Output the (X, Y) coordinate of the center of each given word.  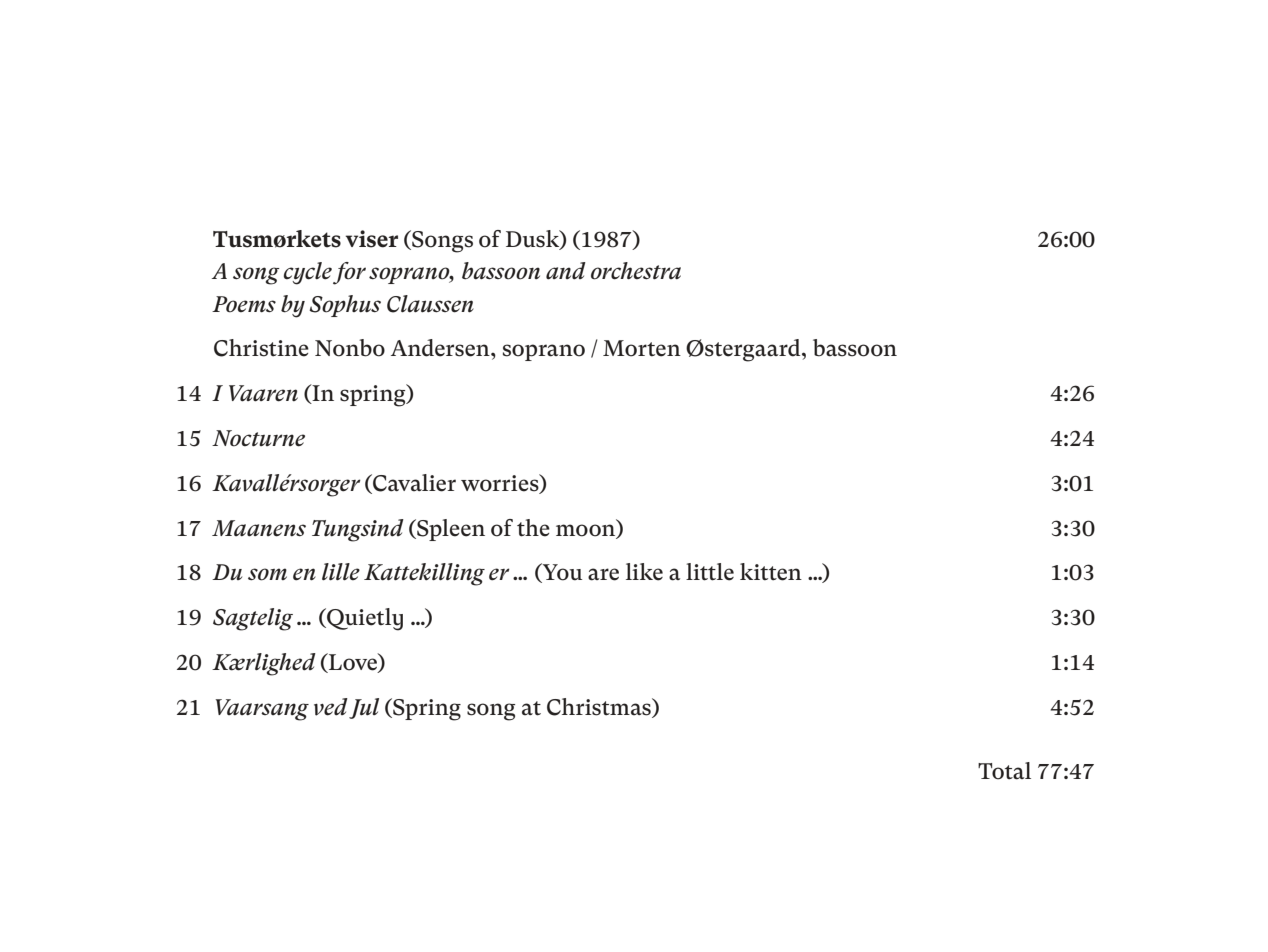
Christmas (600, 708)
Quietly (364, 619)
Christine (261, 348)
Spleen (450, 530)
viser (372, 239)
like (644, 572)
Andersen (441, 348)
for (349, 273)
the (533, 528)
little (710, 572)
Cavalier (413, 484)
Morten (642, 348)
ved (331, 707)
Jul (364, 708)
